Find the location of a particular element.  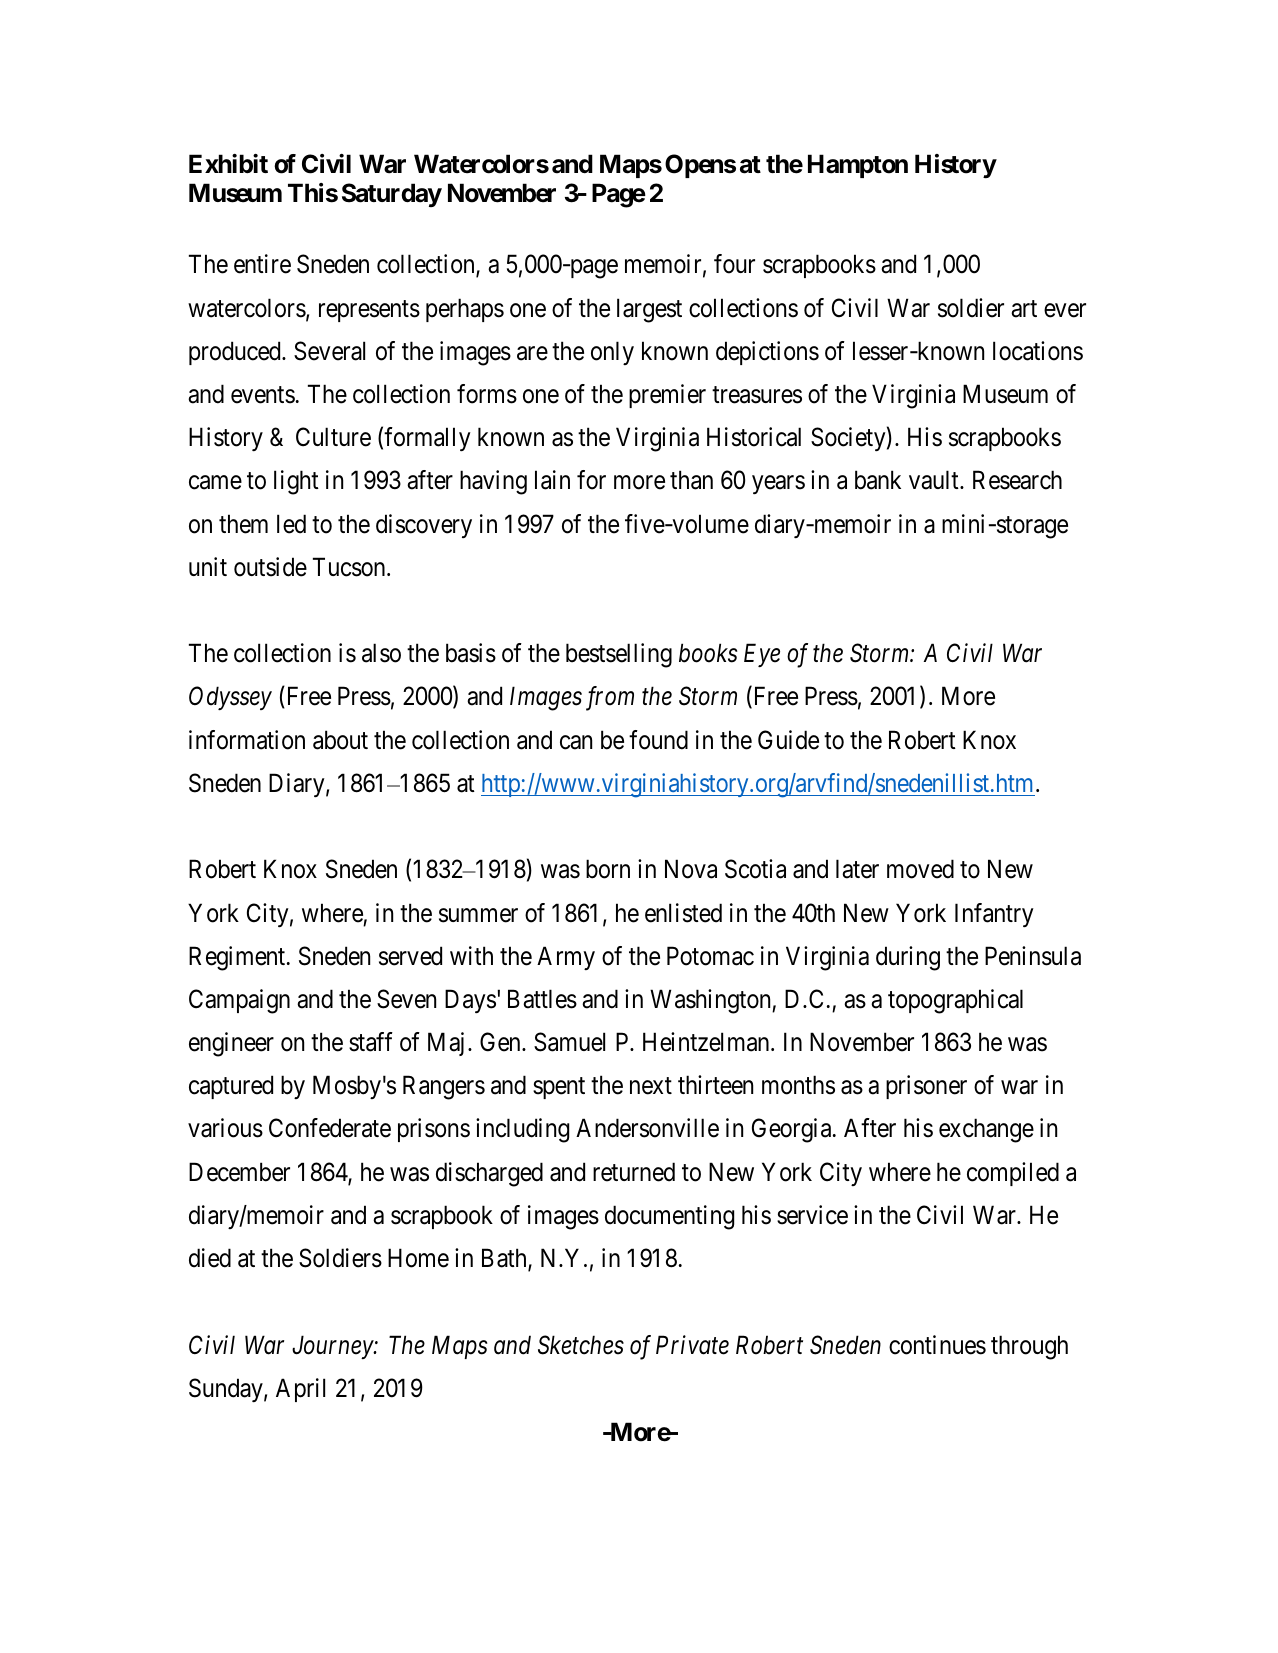

Culture is located at coordinates (333, 437).
